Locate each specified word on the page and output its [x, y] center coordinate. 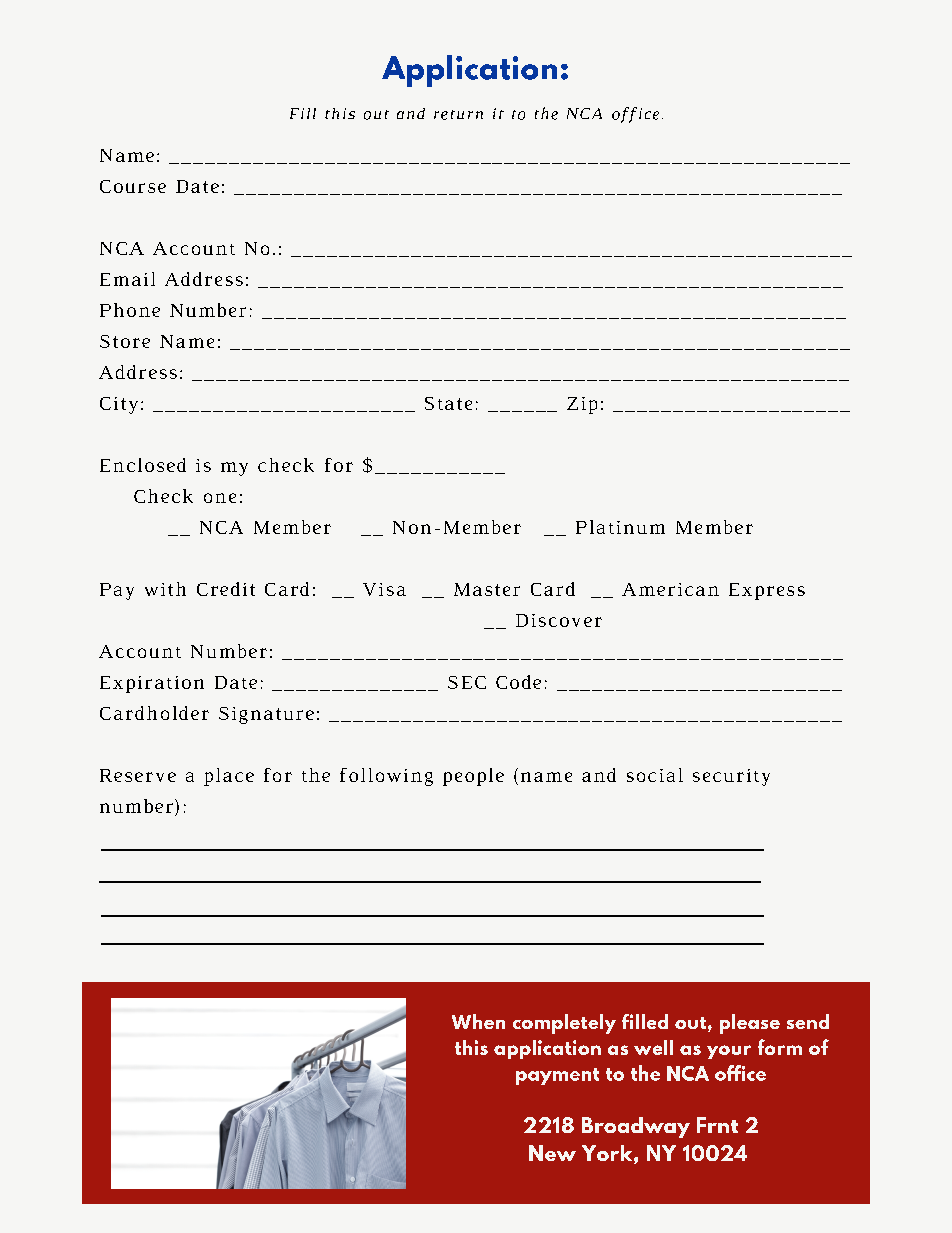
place [229, 777]
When [478, 1021]
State [448, 403]
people [473, 777]
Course [133, 186]
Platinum [620, 527]
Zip [582, 405]
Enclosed [143, 465]
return [458, 115]
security [731, 777]
